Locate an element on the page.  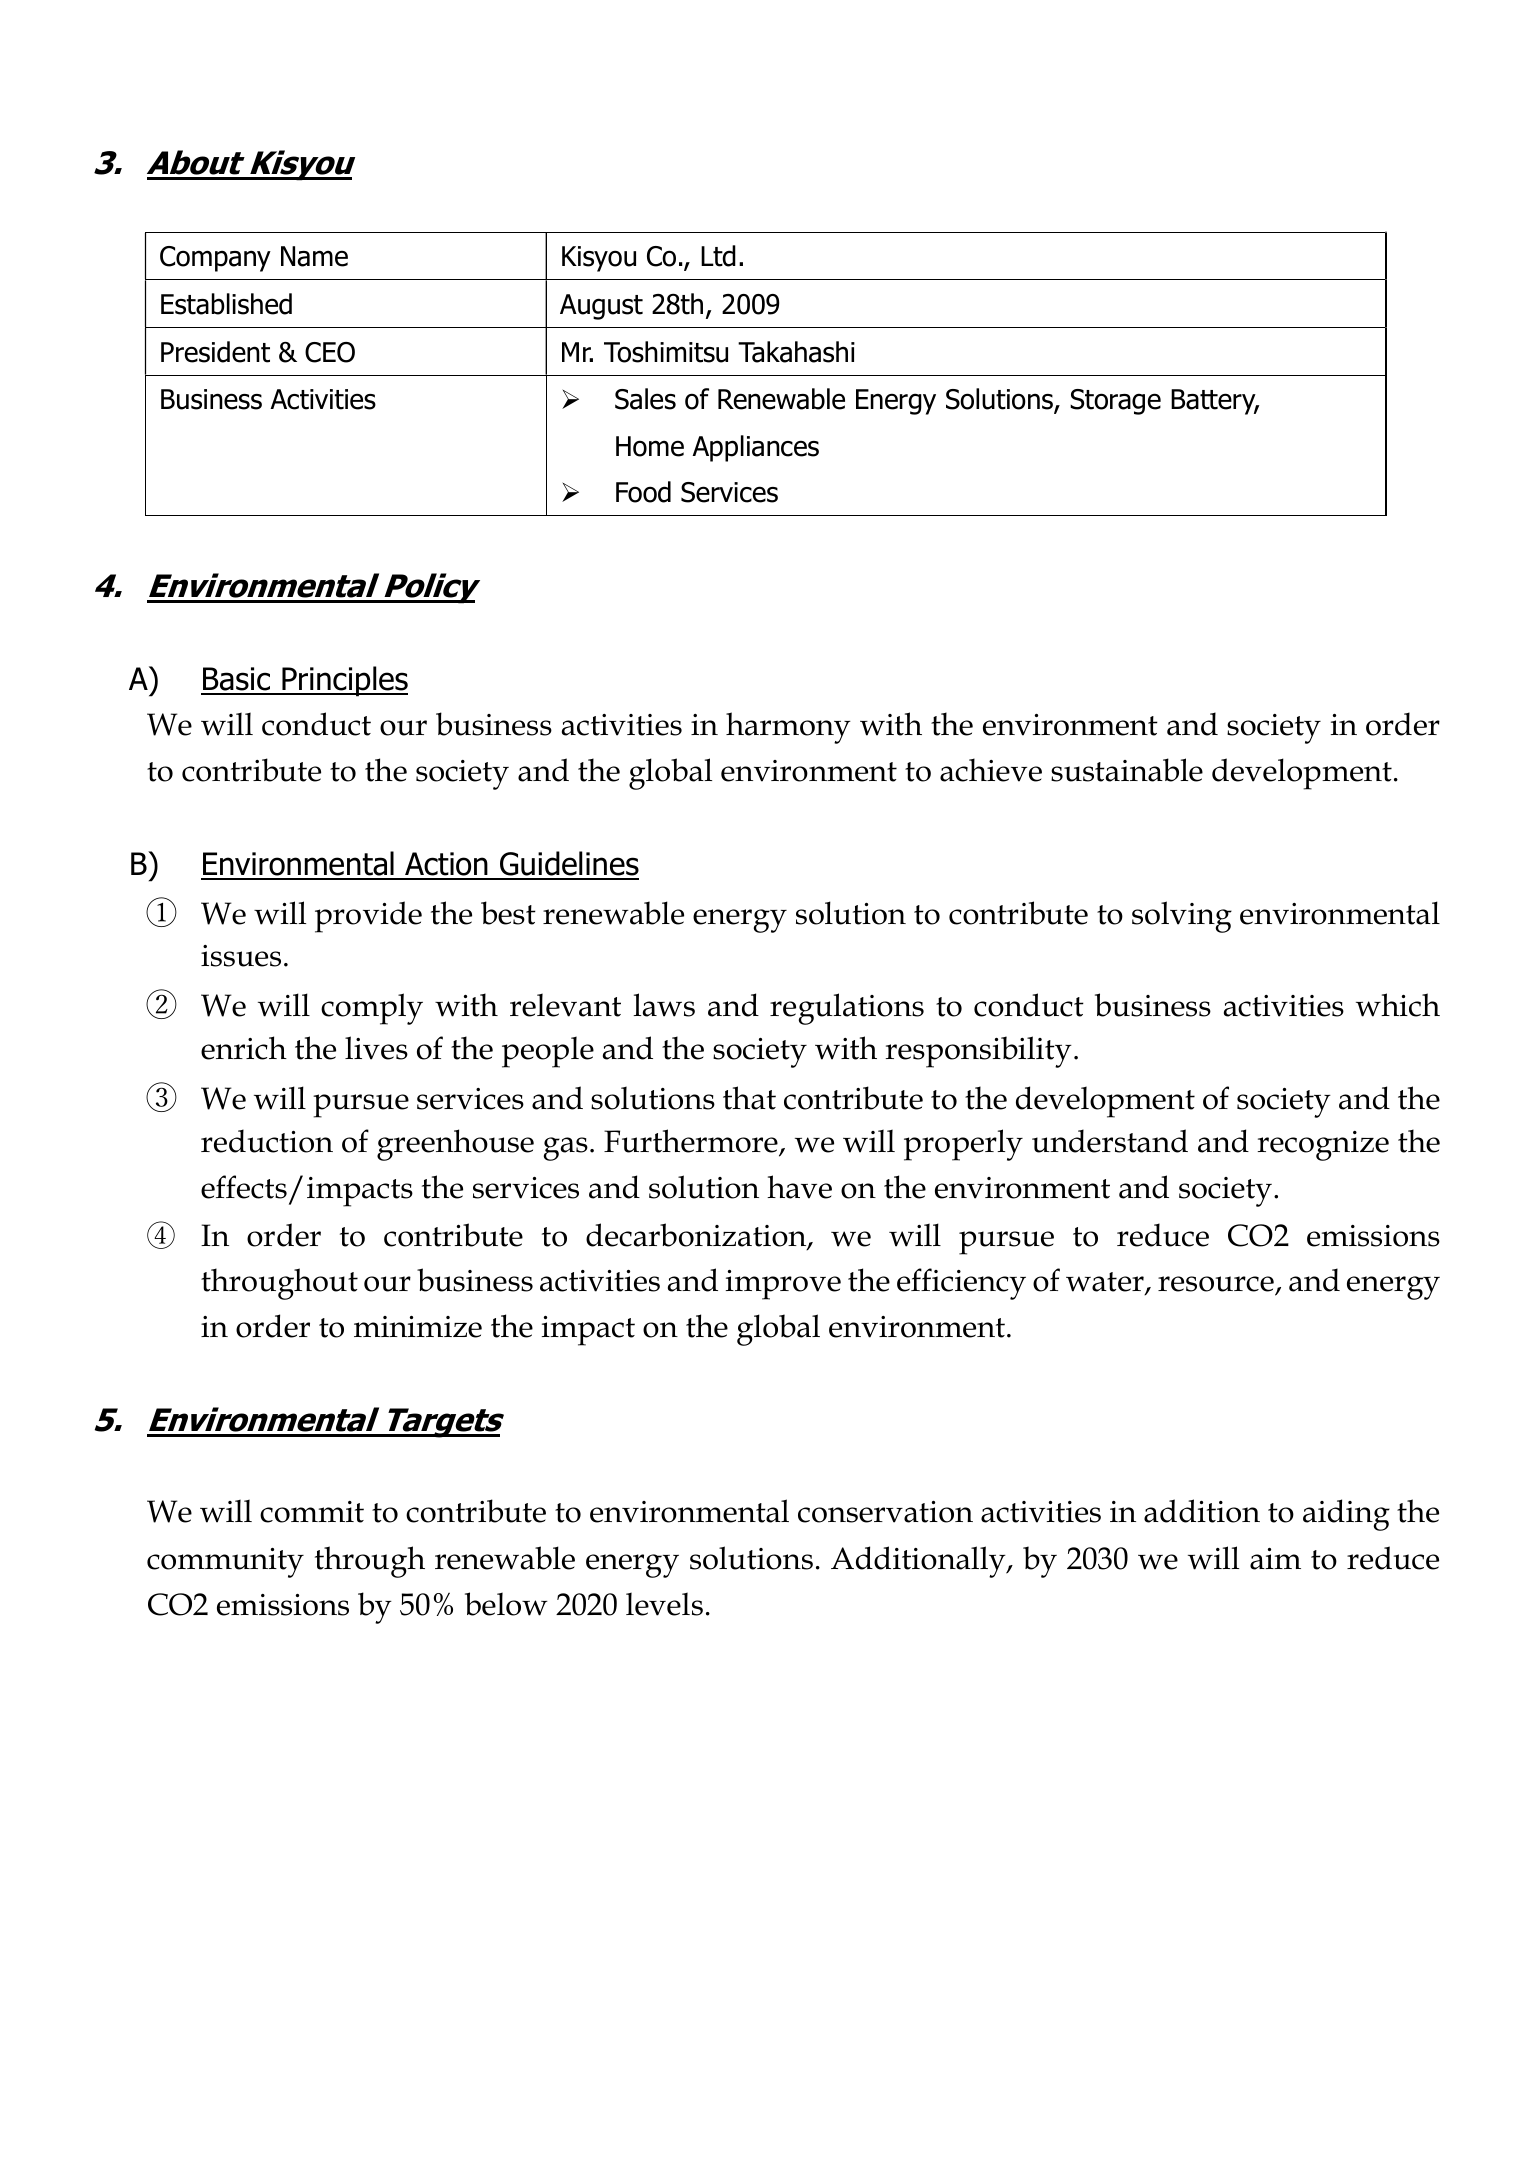
Appliances is located at coordinates (755, 448).
